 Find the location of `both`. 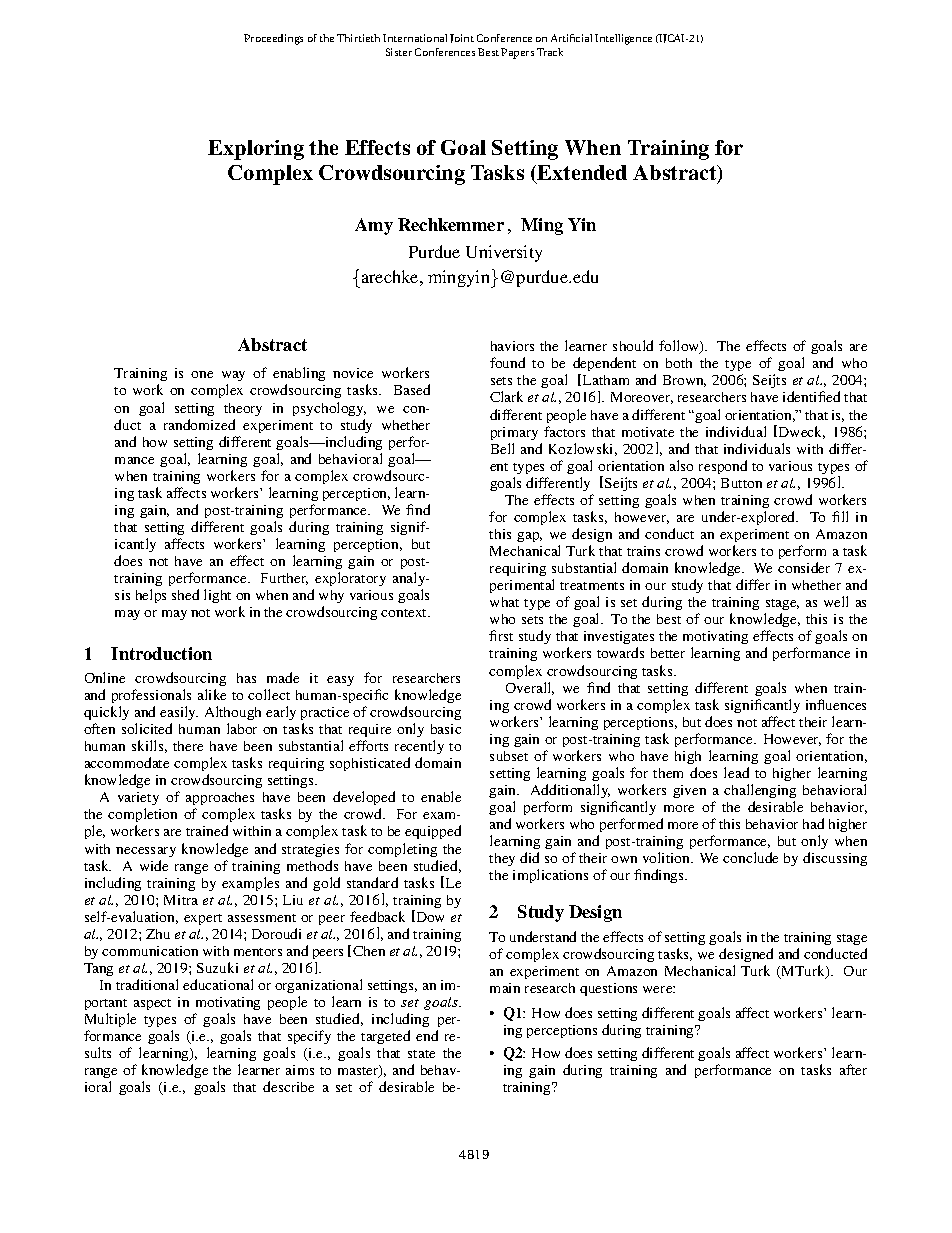

both is located at coordinates (679, 363).
